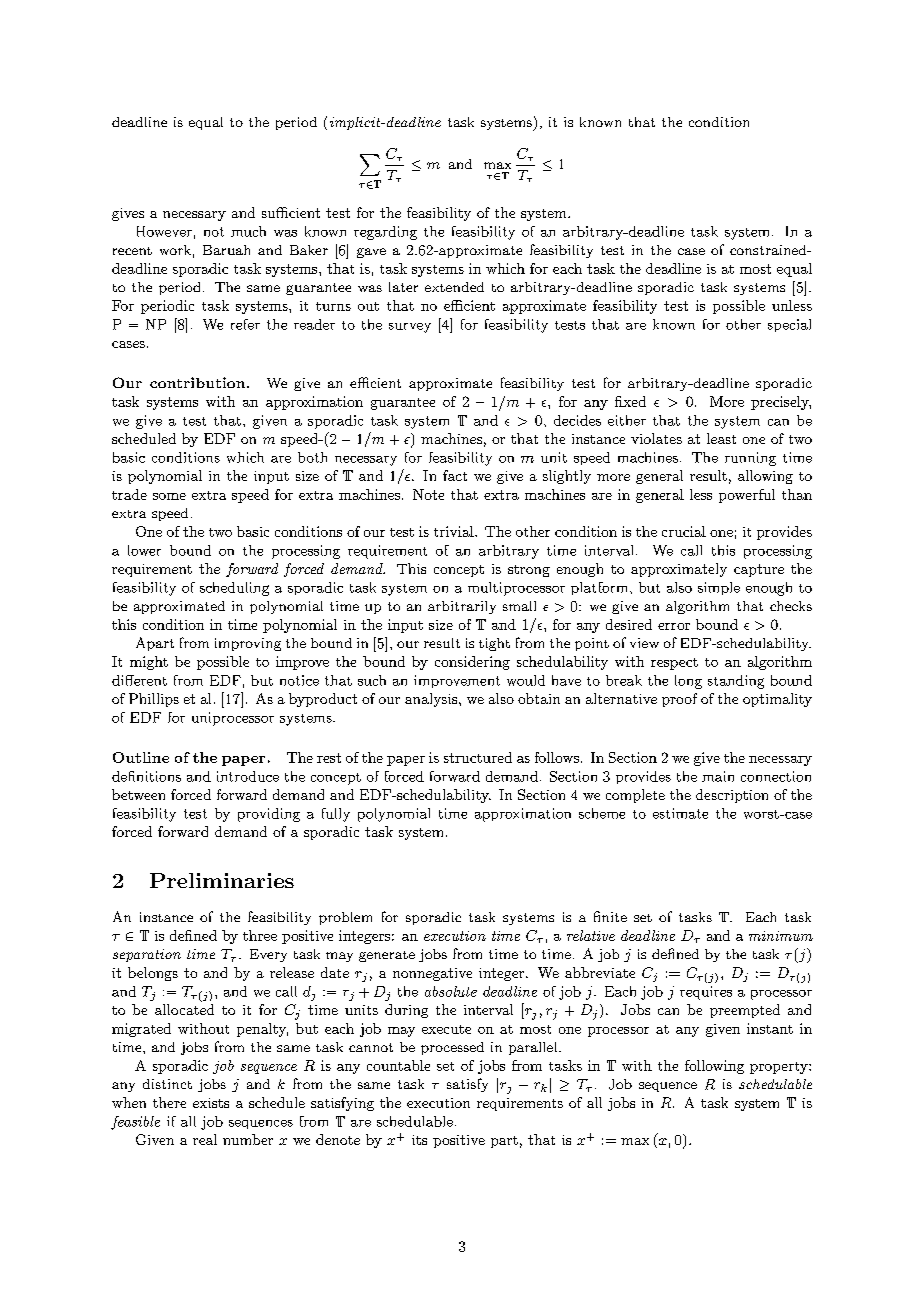  I want to click on improving, so click(248, 644).
